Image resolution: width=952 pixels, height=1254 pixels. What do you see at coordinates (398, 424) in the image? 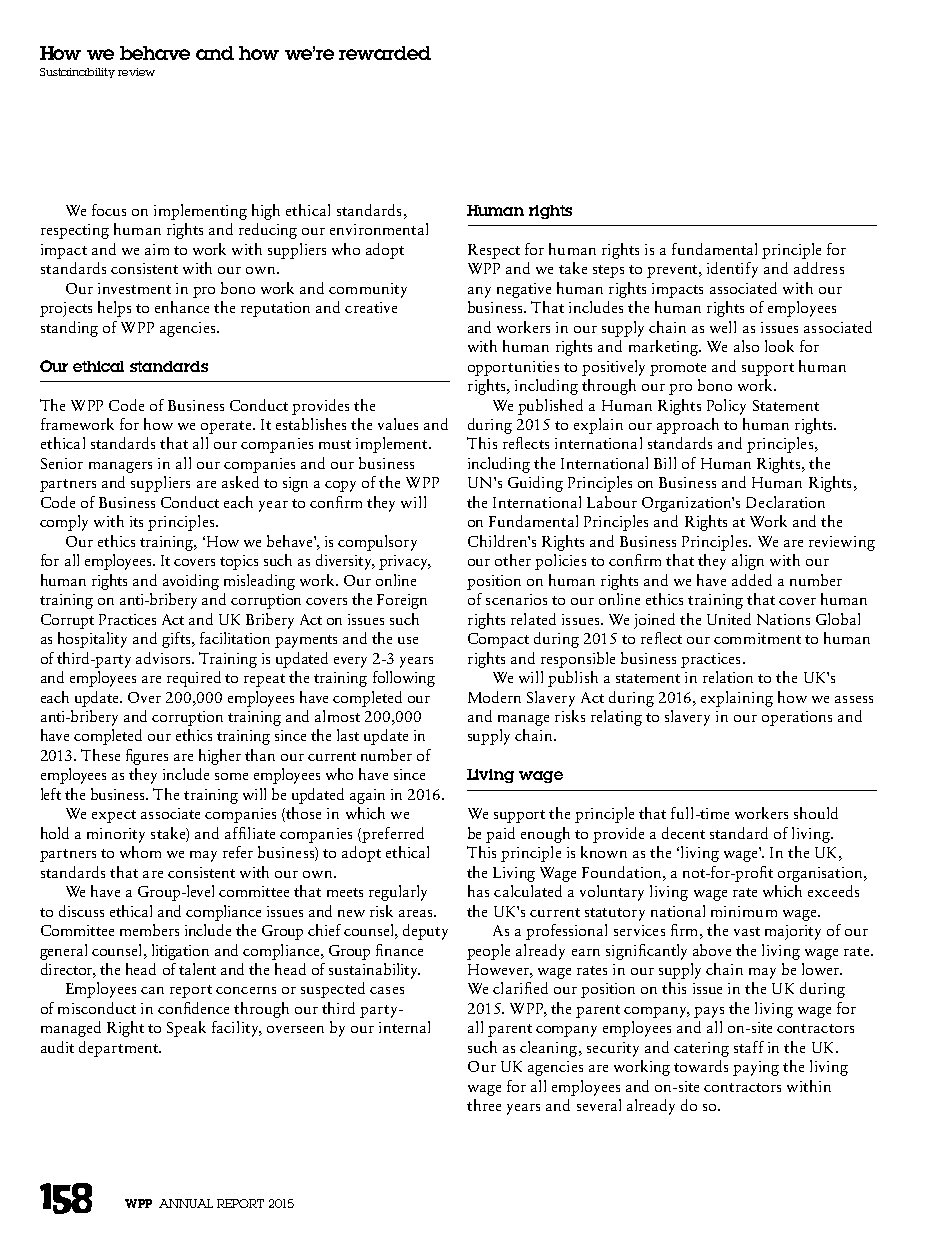
I see `values` at bounding box center [398, 424].
